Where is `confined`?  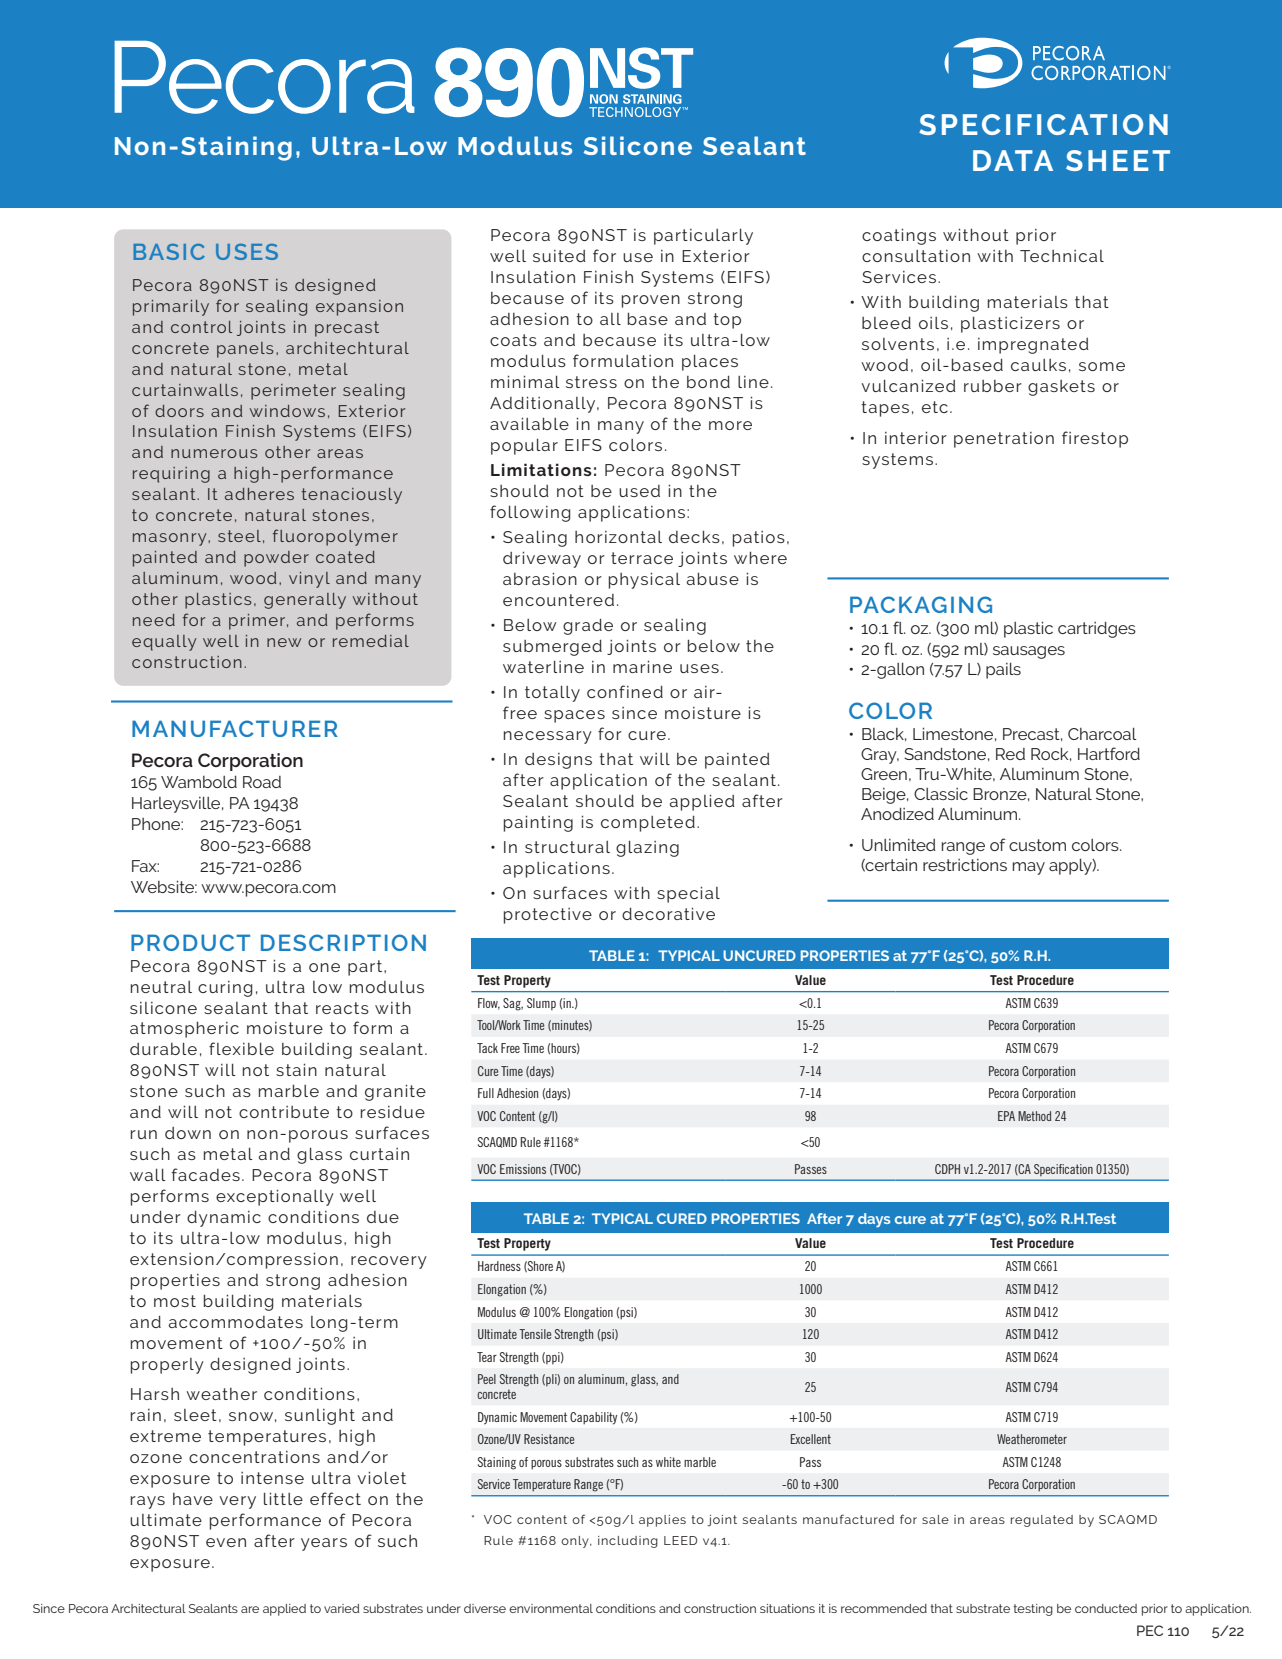 confined is located at coordinates (625, 691).
